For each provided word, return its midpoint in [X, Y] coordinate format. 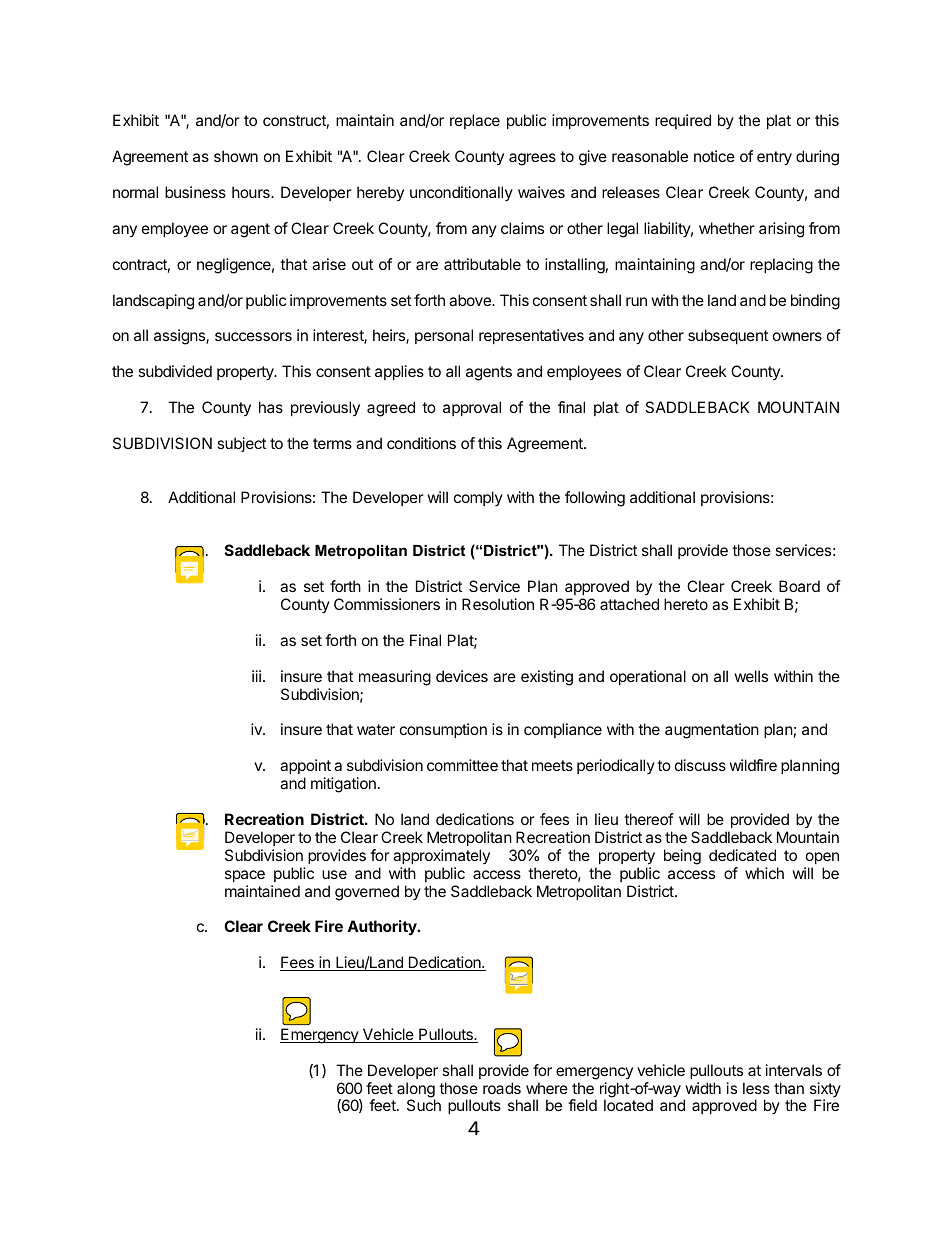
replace [475, 121]
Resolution [498, 604]
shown [236, 156]
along [416, 1091]
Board [799, 586]
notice [714, 156]
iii [256, 676]
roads [502, 1088]
